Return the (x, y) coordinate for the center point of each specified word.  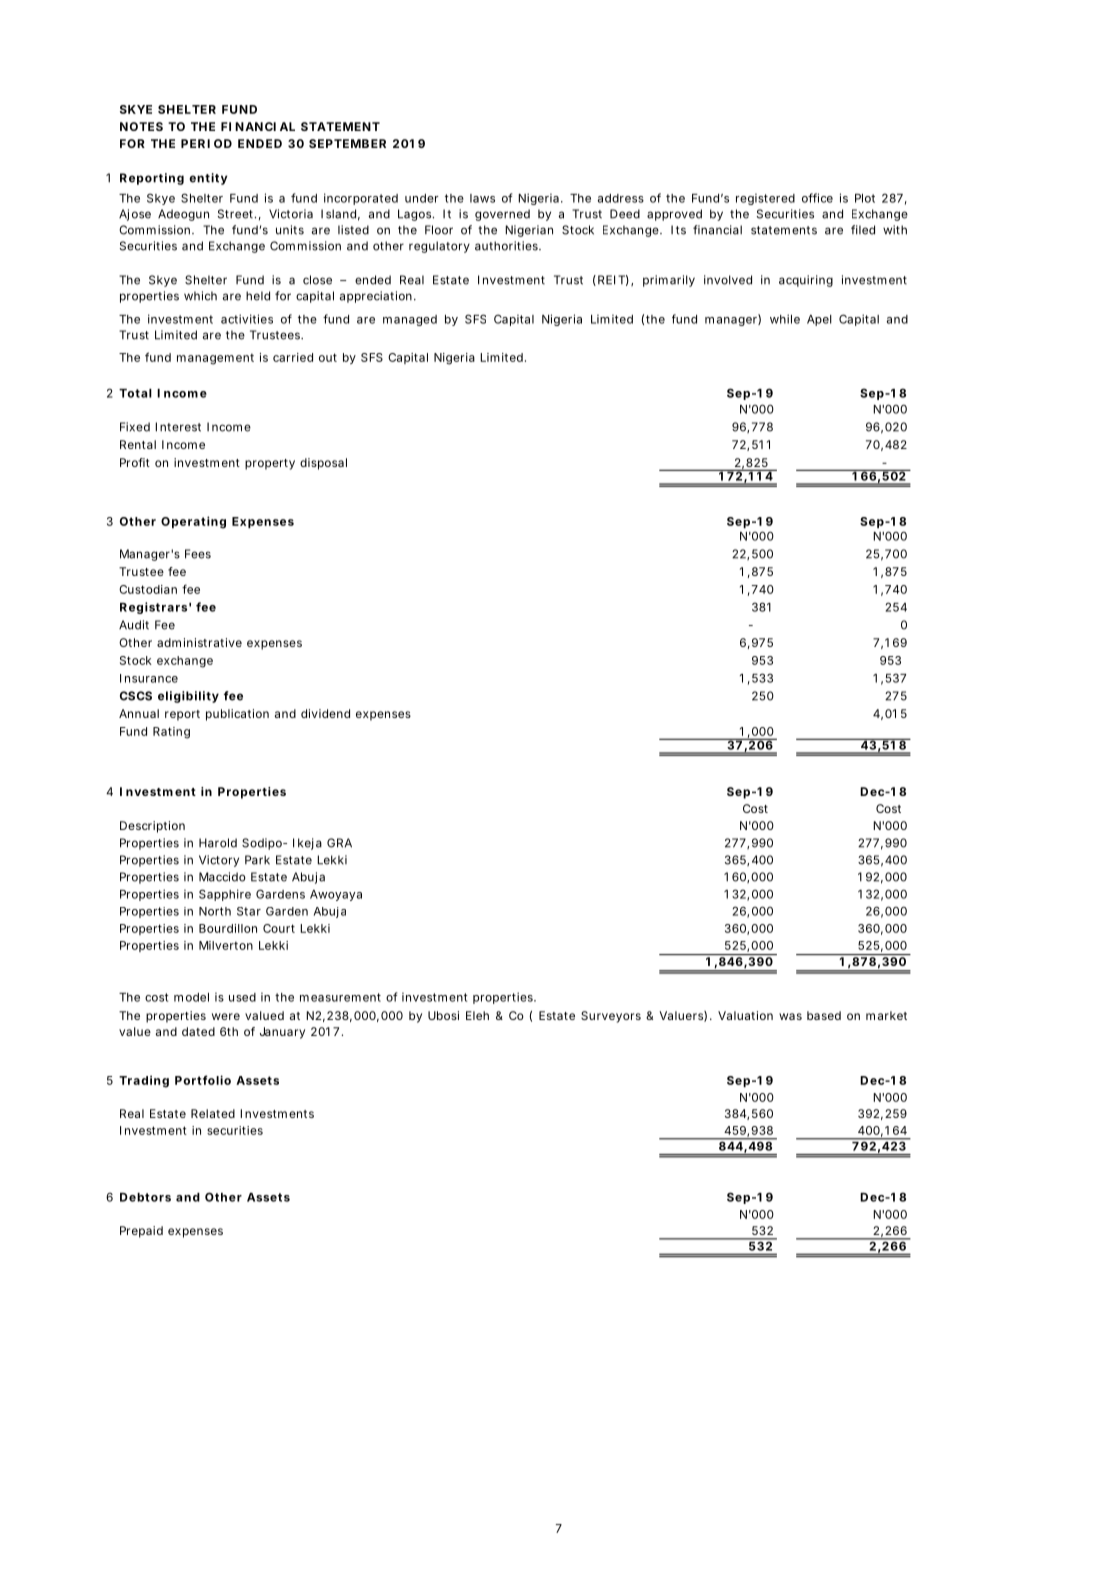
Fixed (135, 427)
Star (249, 911)
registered (765, 199)
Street (237, 214)
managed (410, 320)
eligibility (188, 697)
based (824, 1015)
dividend (325, 713)
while (785, 319)
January (282, 1033)
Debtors (145, 1197)
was (790, 1016)
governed (502, 215)
